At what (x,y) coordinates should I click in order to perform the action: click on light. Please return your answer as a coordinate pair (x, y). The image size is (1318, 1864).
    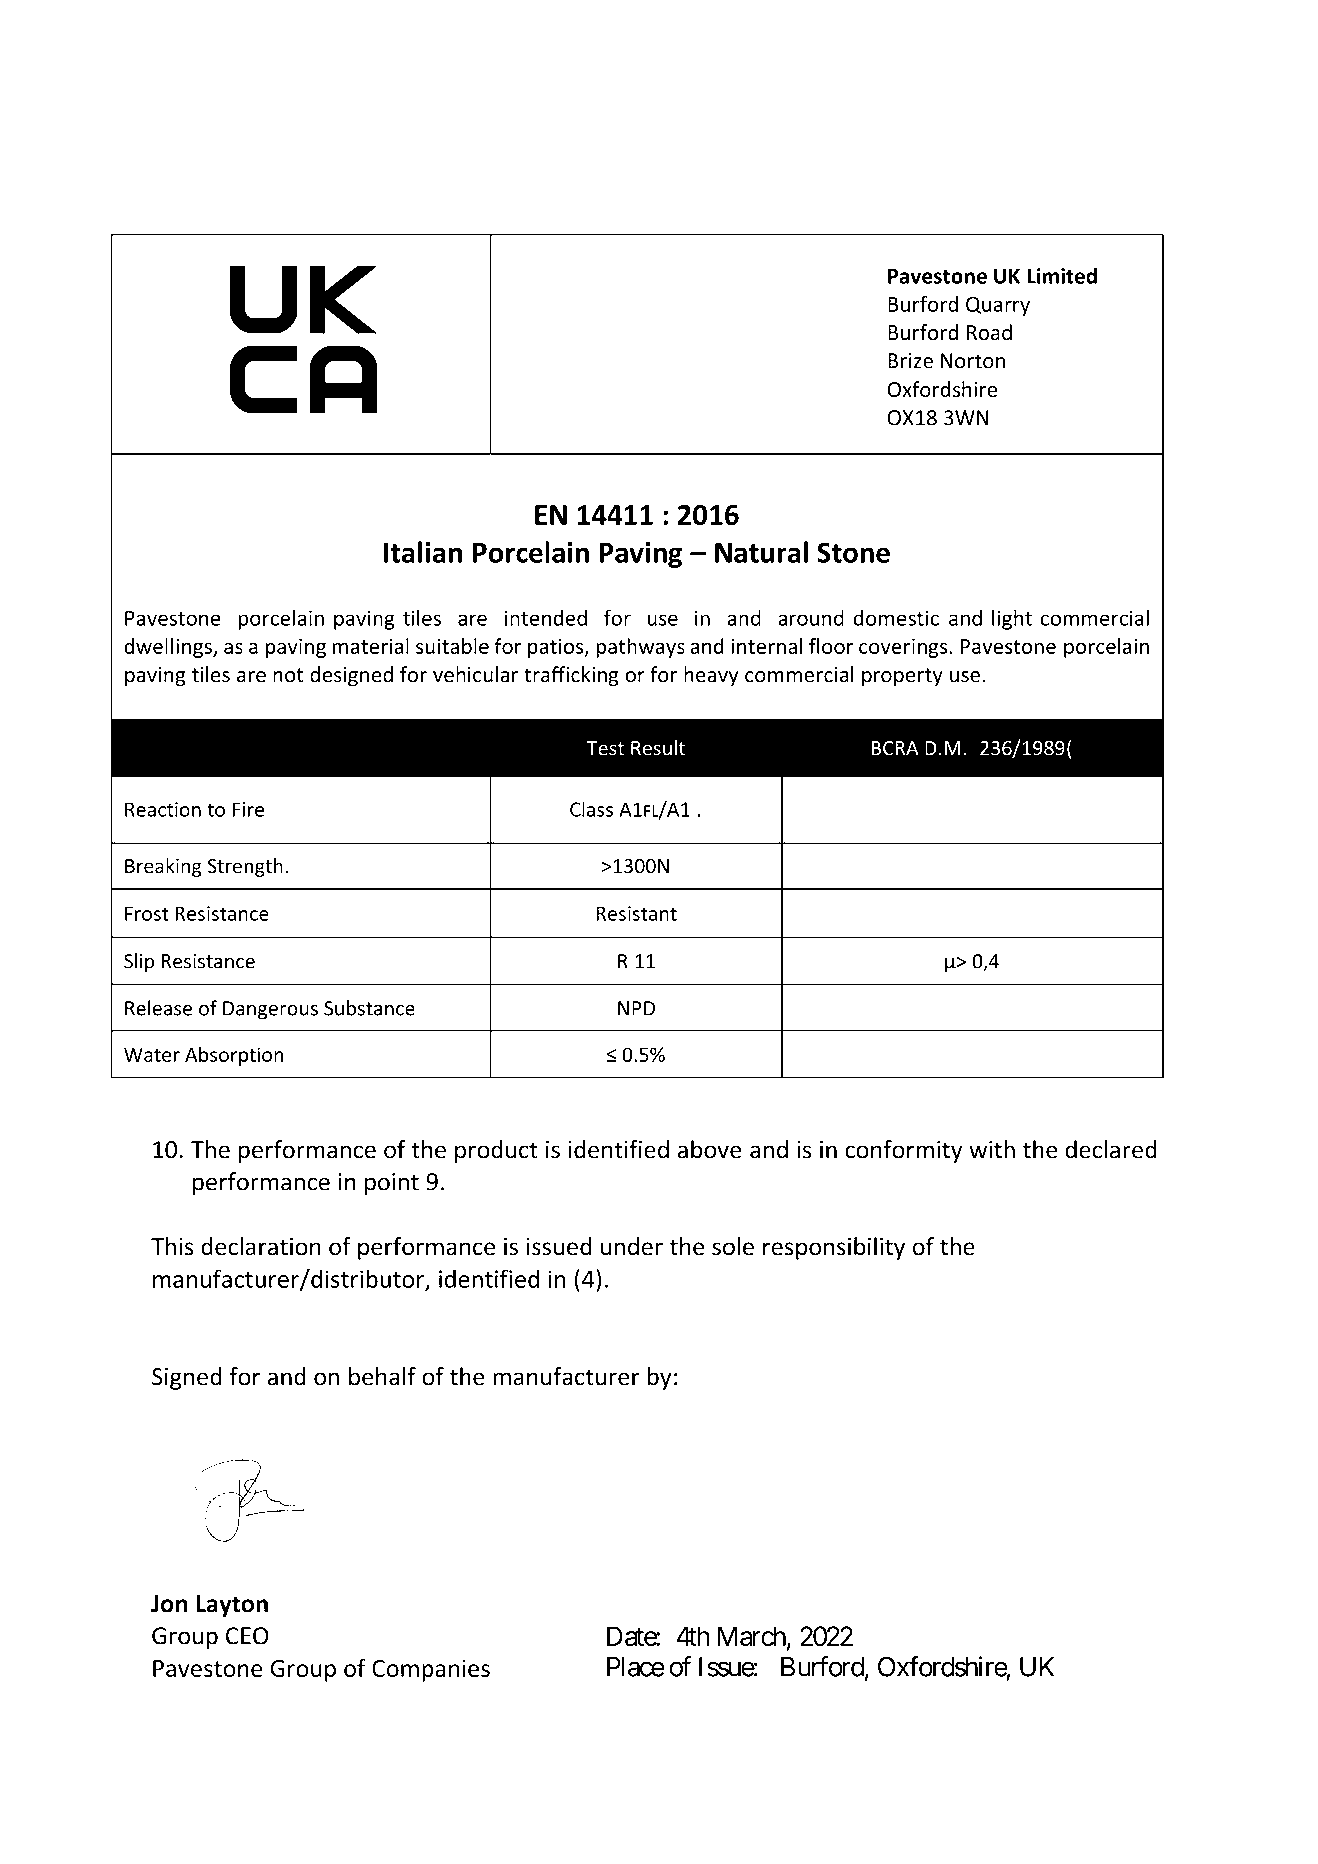
    Looking at the image, I should click on (1012, 619).
